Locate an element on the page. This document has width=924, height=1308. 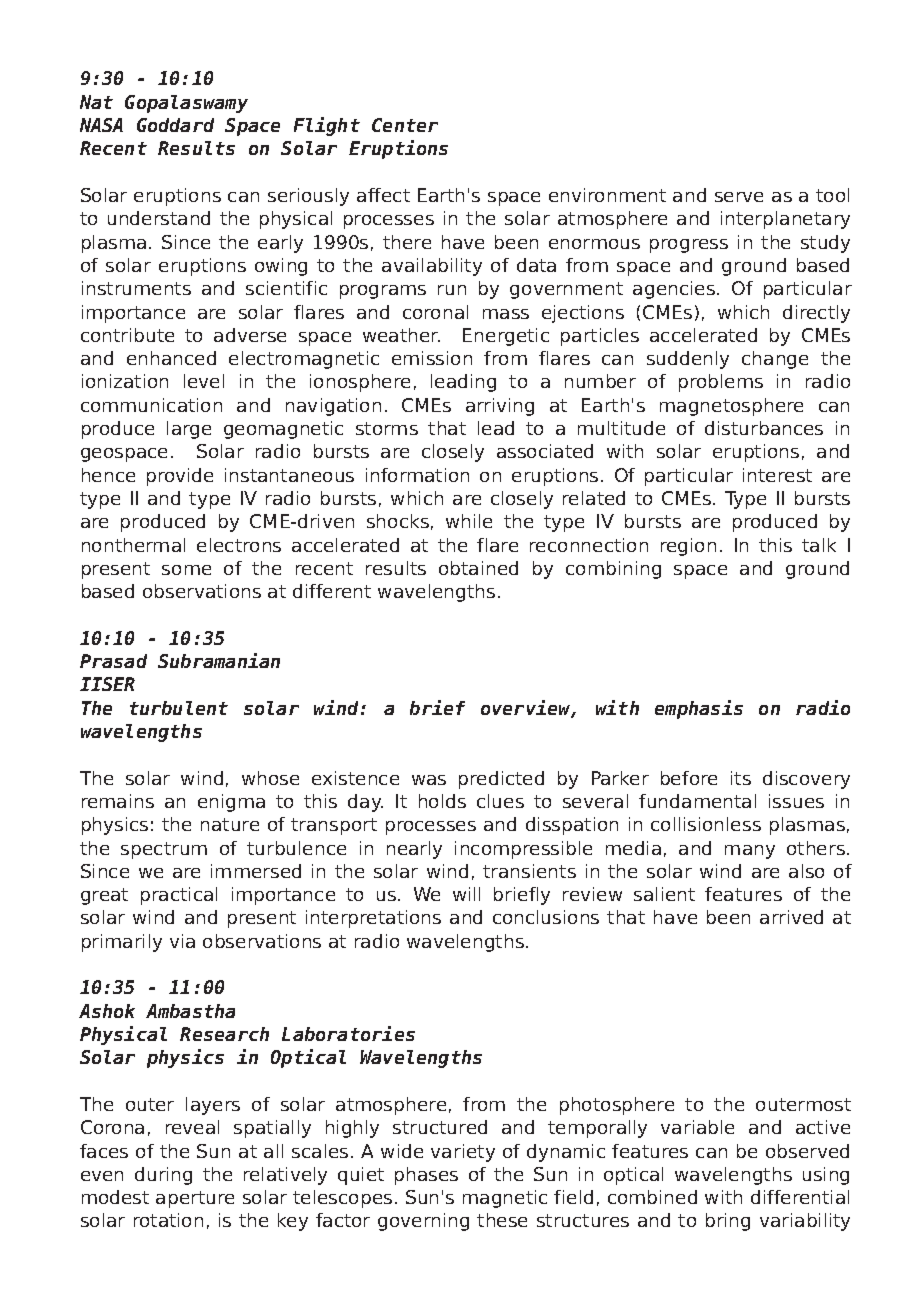
bring is located at coordinates (728, 1222).
